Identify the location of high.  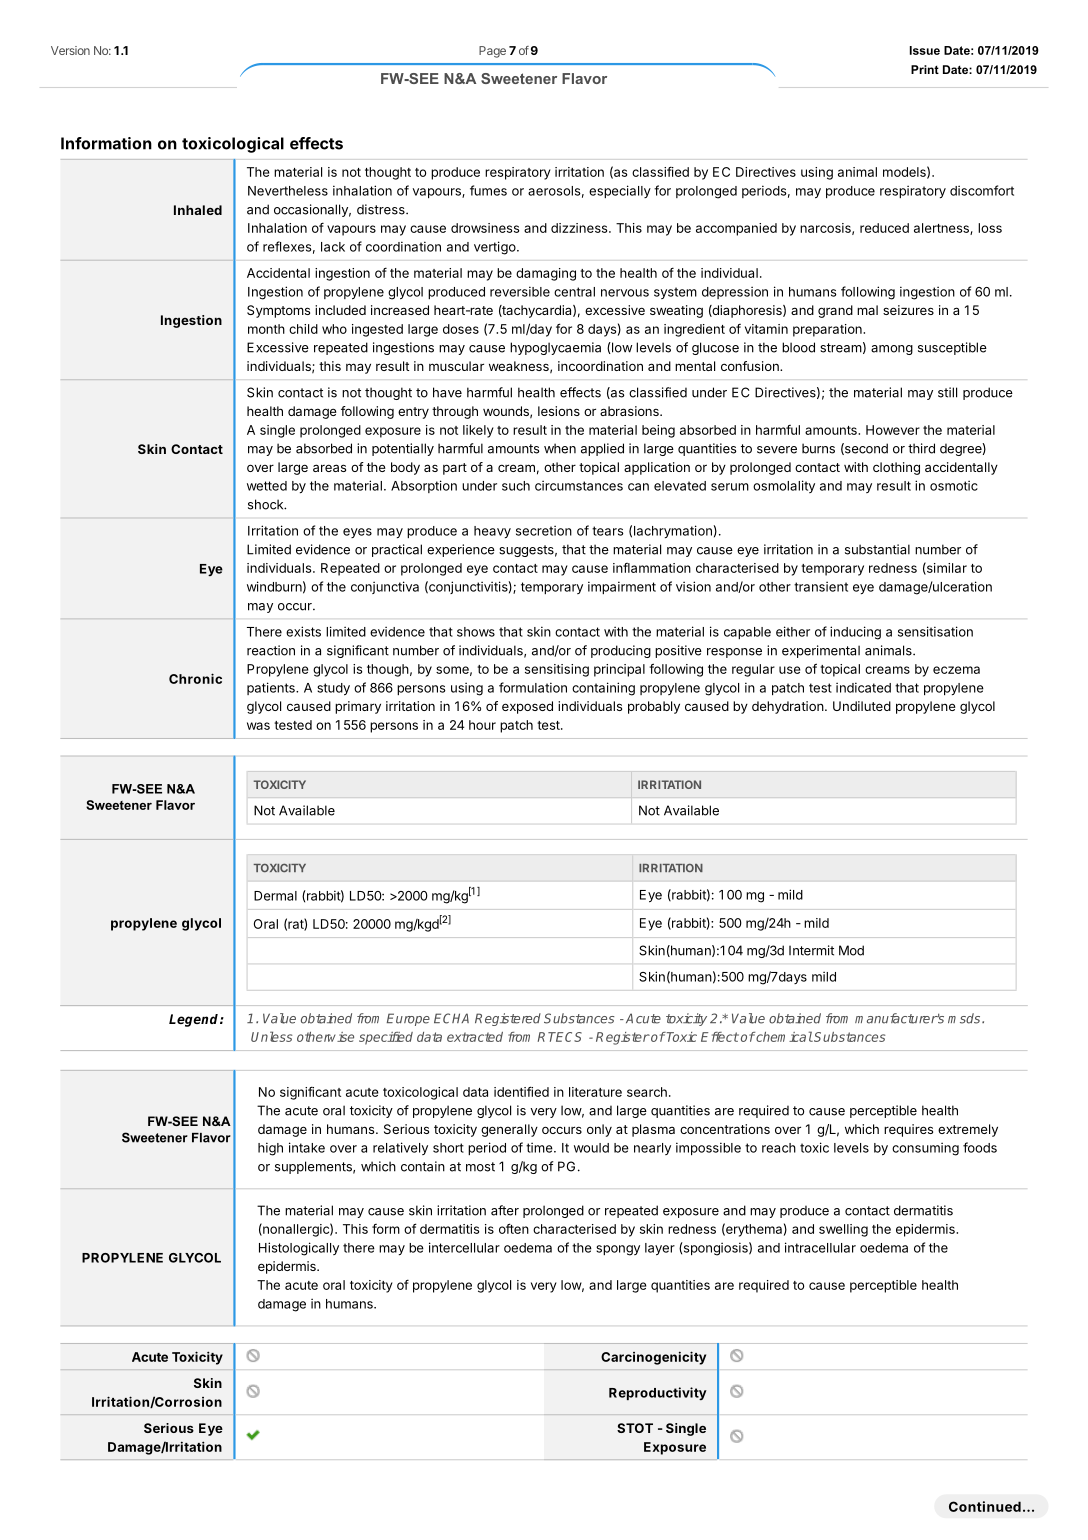
(270, 1149).
